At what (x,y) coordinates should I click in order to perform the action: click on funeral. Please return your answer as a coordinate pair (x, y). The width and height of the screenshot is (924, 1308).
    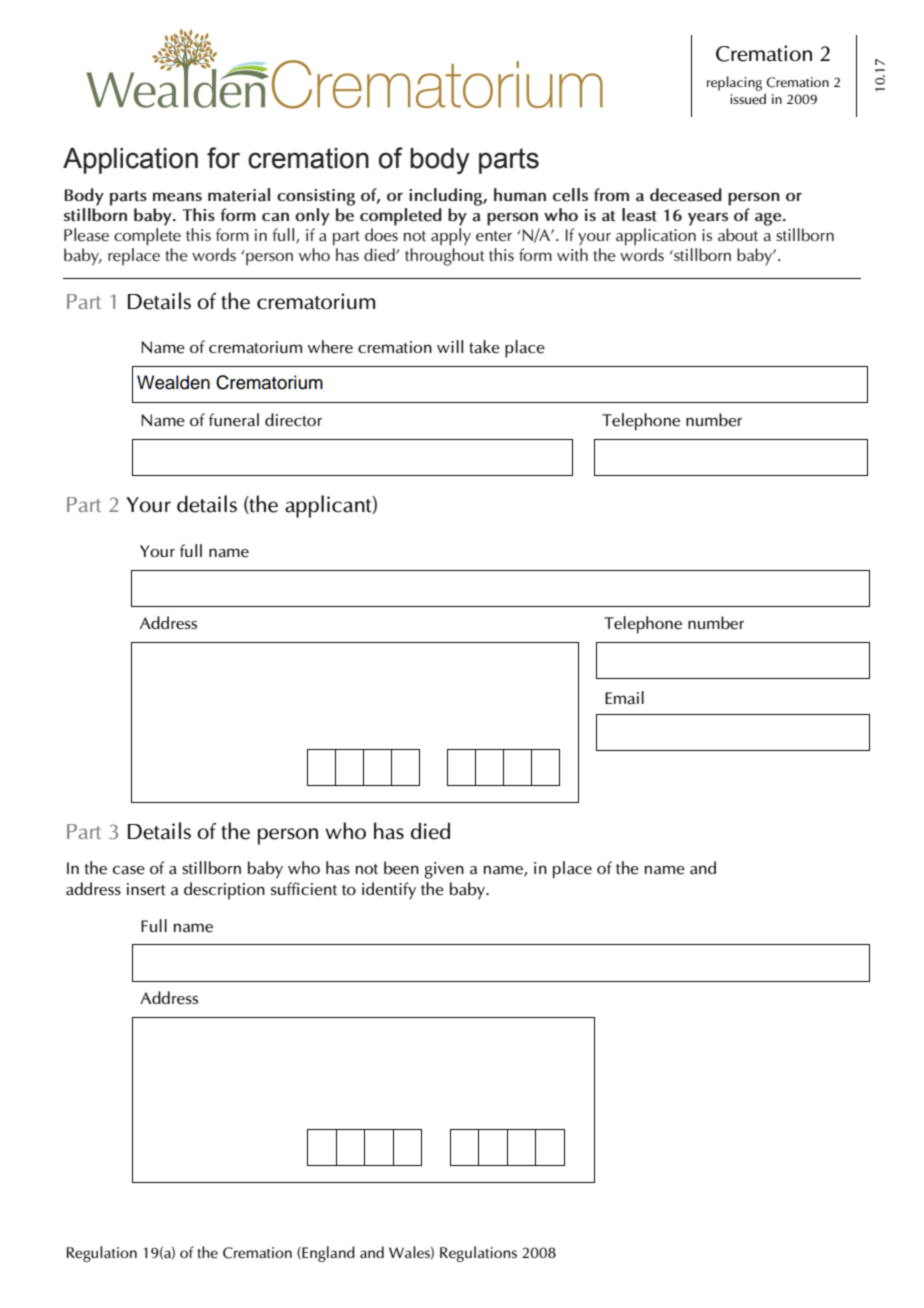
    Looking at the image, I should click on (234, 420).
